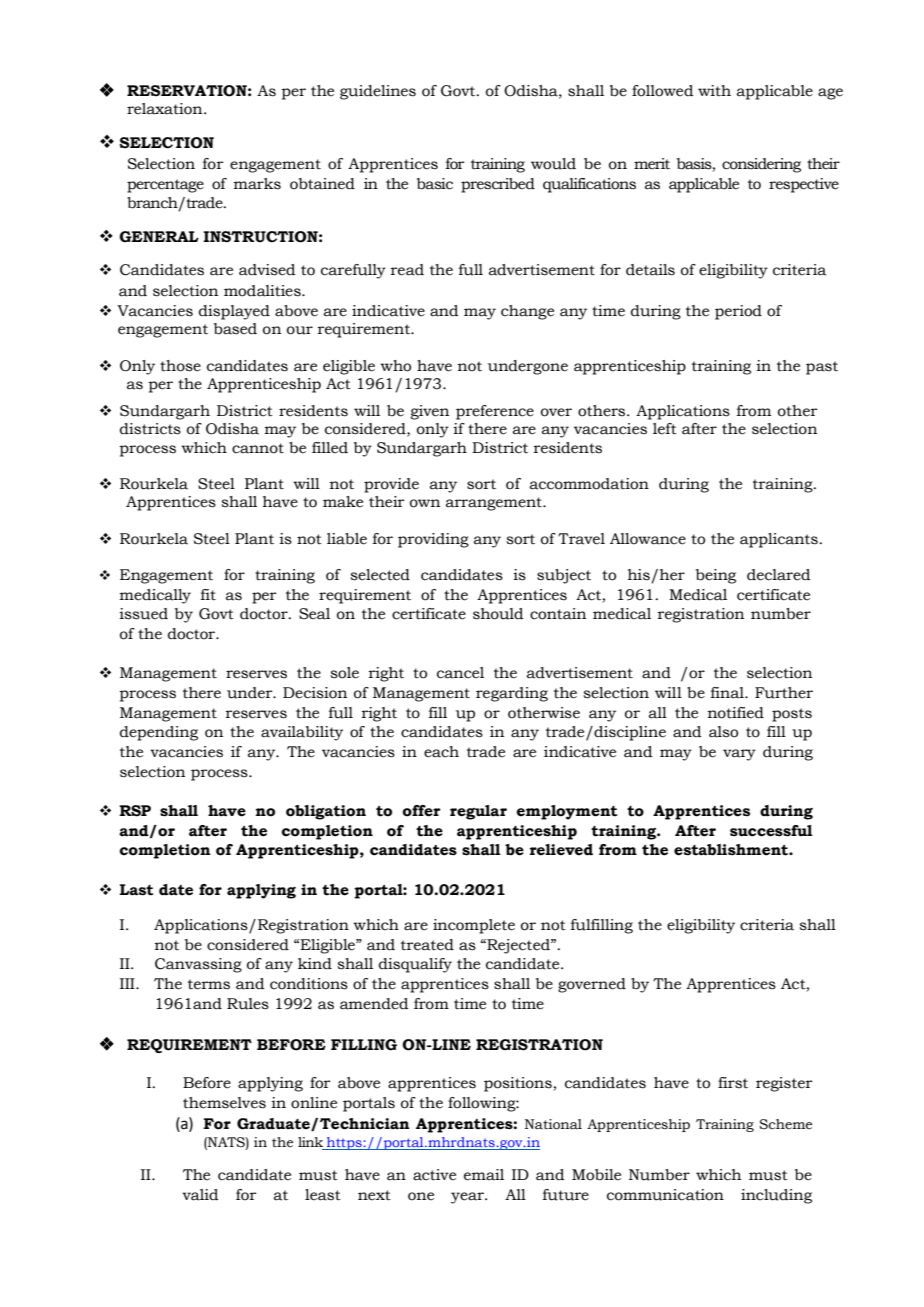  What do you see at coordinates (200, 1195) in the page?
I see `valid` at bounding box center [200, 1195].
